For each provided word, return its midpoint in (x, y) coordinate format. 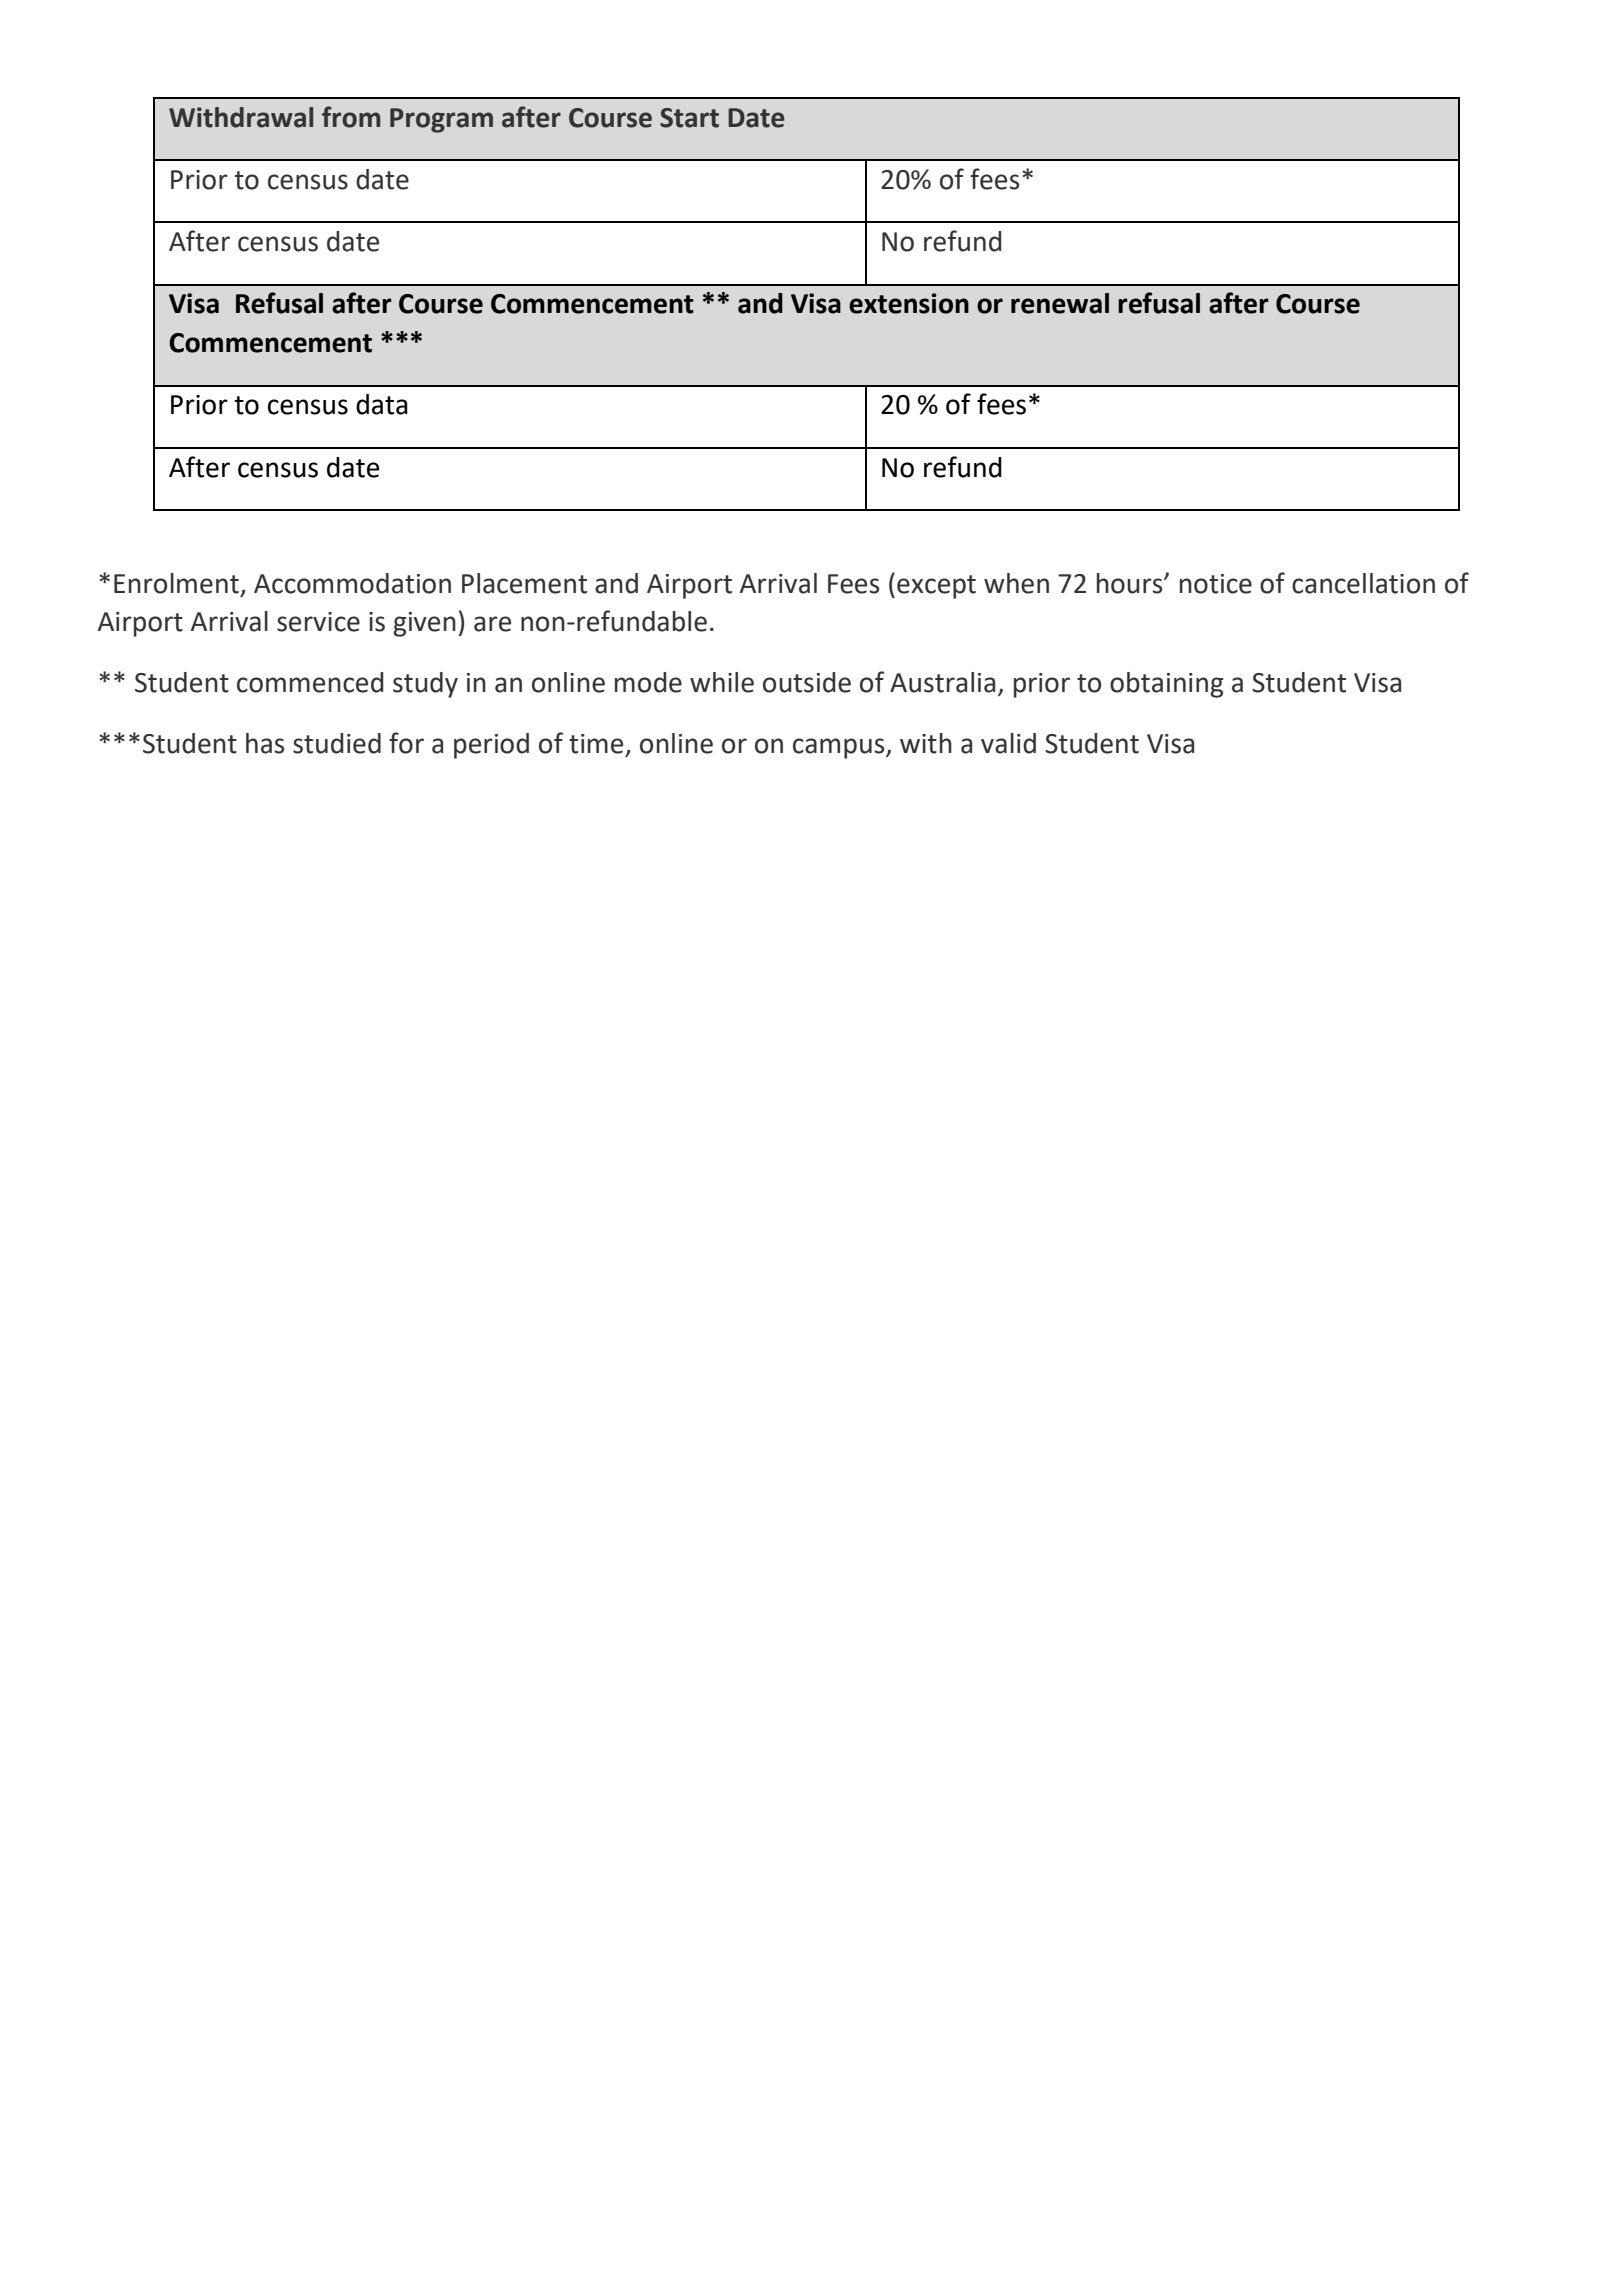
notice (1216, 584)
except (936, 587)
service (318, 622)
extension (909, 303)
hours (1131, 583)
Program (441, 120)
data (382, 404)
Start (689, 118)
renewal (1060, 303)
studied (337, 743)
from (351, 117)
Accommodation (352, 583)
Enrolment (176, 583)
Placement (524, 583)
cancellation (1363, 583)
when (1016, 583)
